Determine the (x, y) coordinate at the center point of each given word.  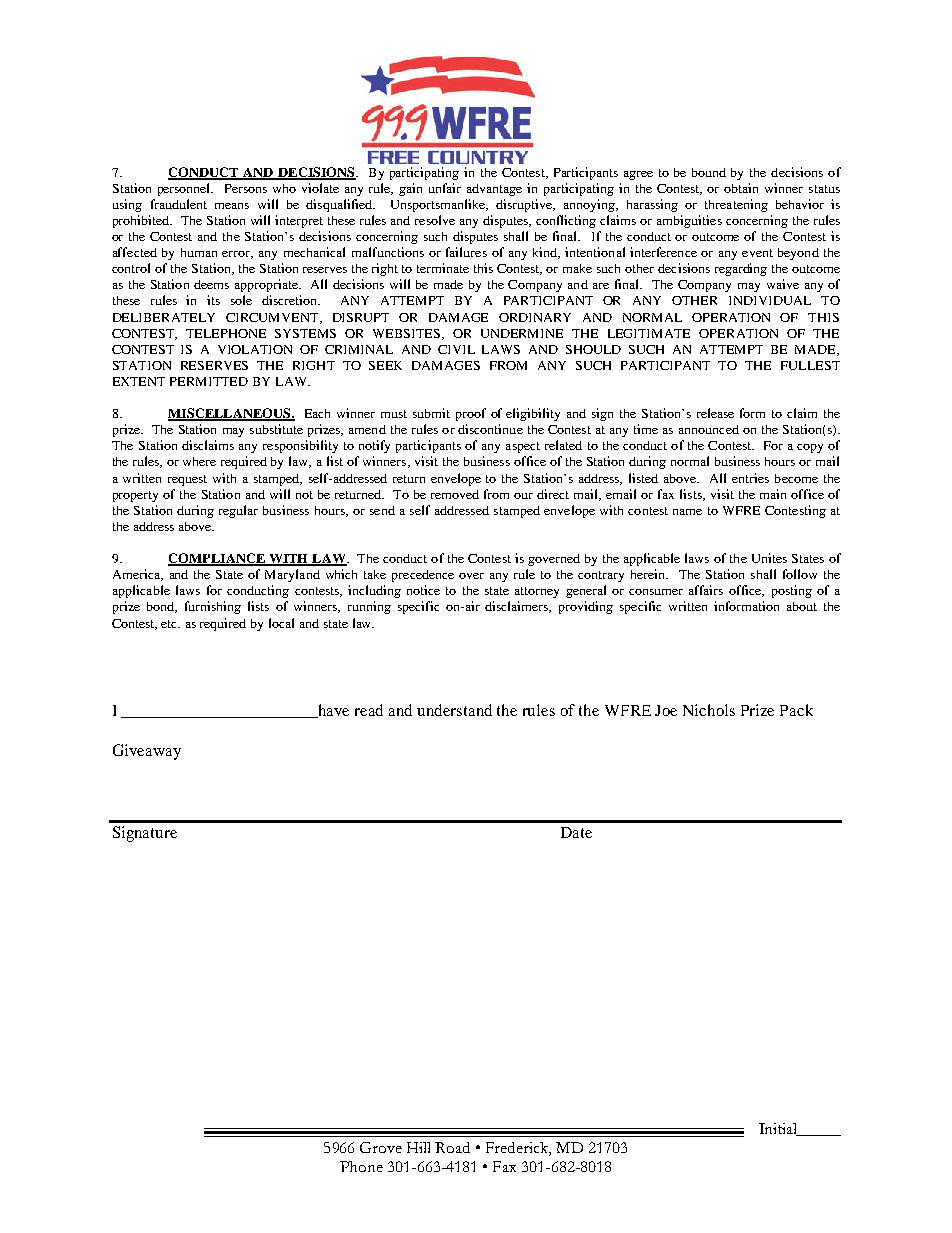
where (199, 461)
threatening (736, 205)
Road (452, 1147)
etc (170, 624)
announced (709, 429)
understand (454, 710)
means (232, 206)
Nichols (709, 710)
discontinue (490, 429)
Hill (418, 1147)
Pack (796, 710)
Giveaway (147, 752)
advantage (494, 190)
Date (576, 832)
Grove (381, 1147)
